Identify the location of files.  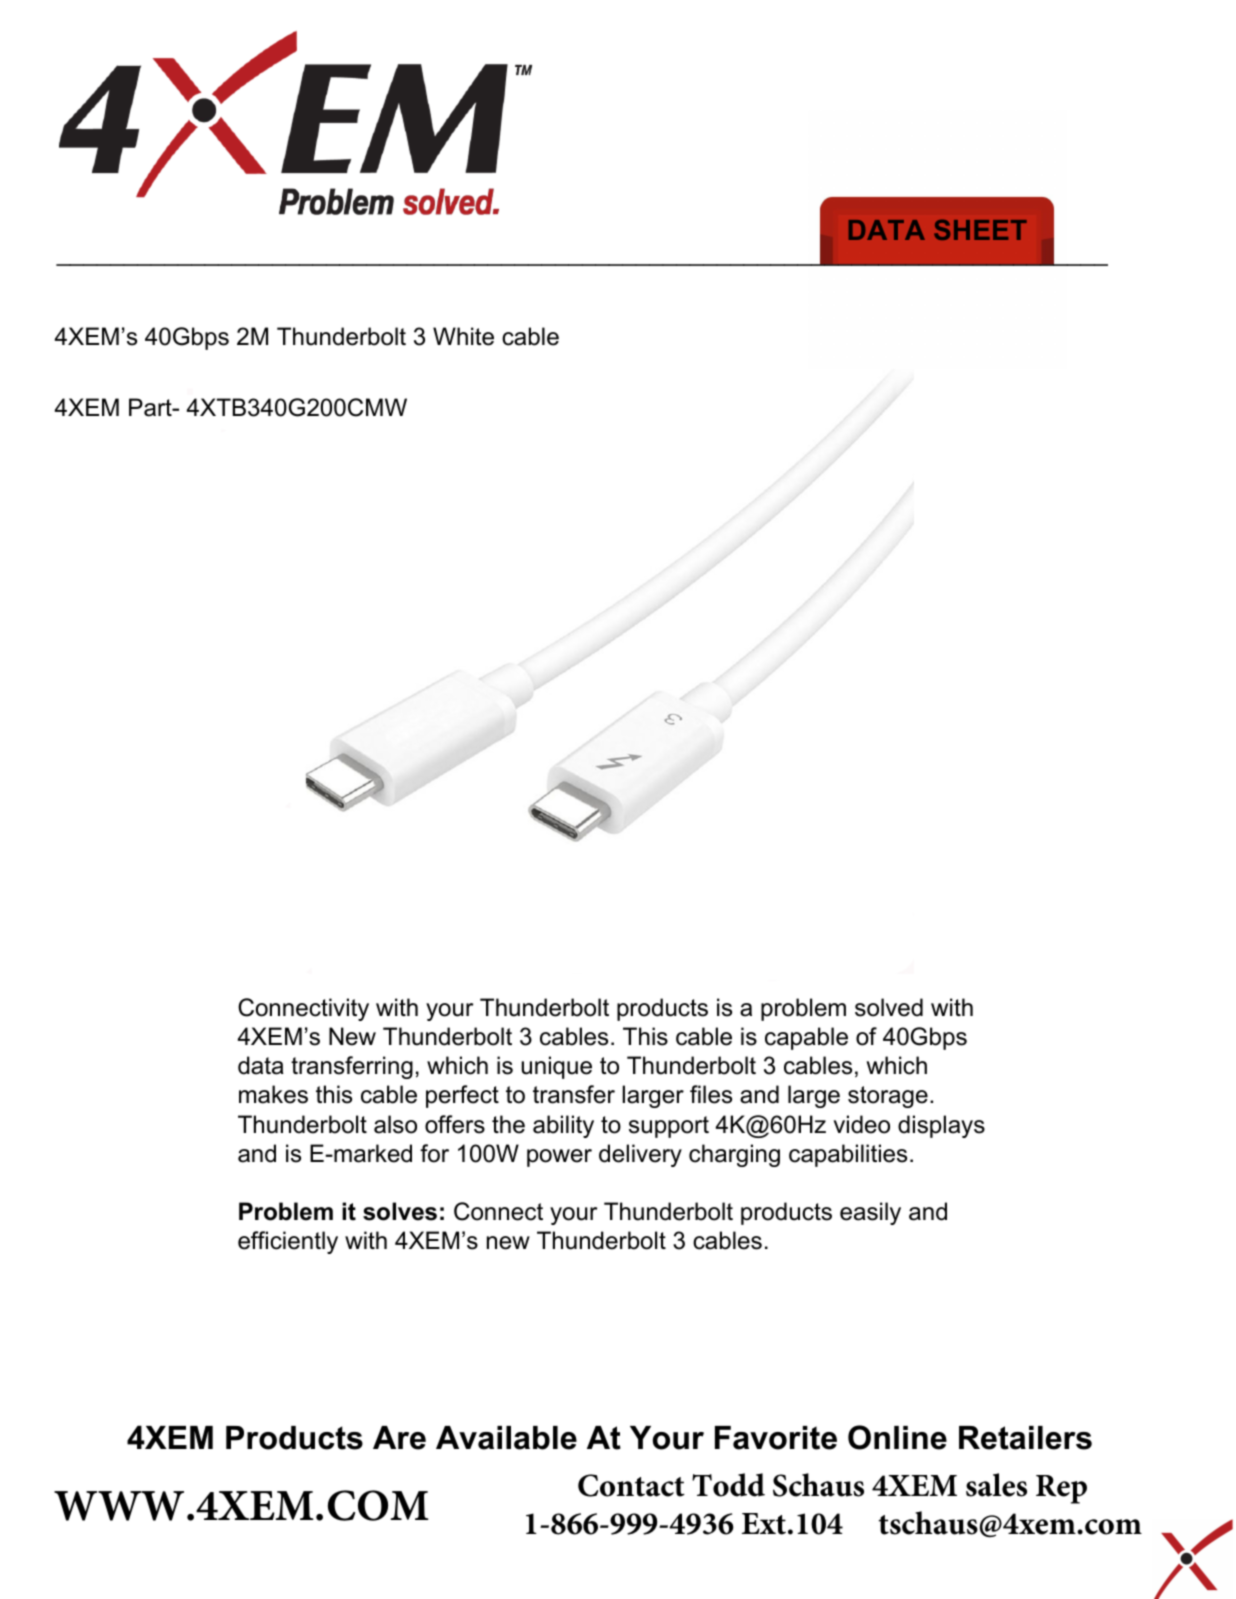
(711, 1094).
